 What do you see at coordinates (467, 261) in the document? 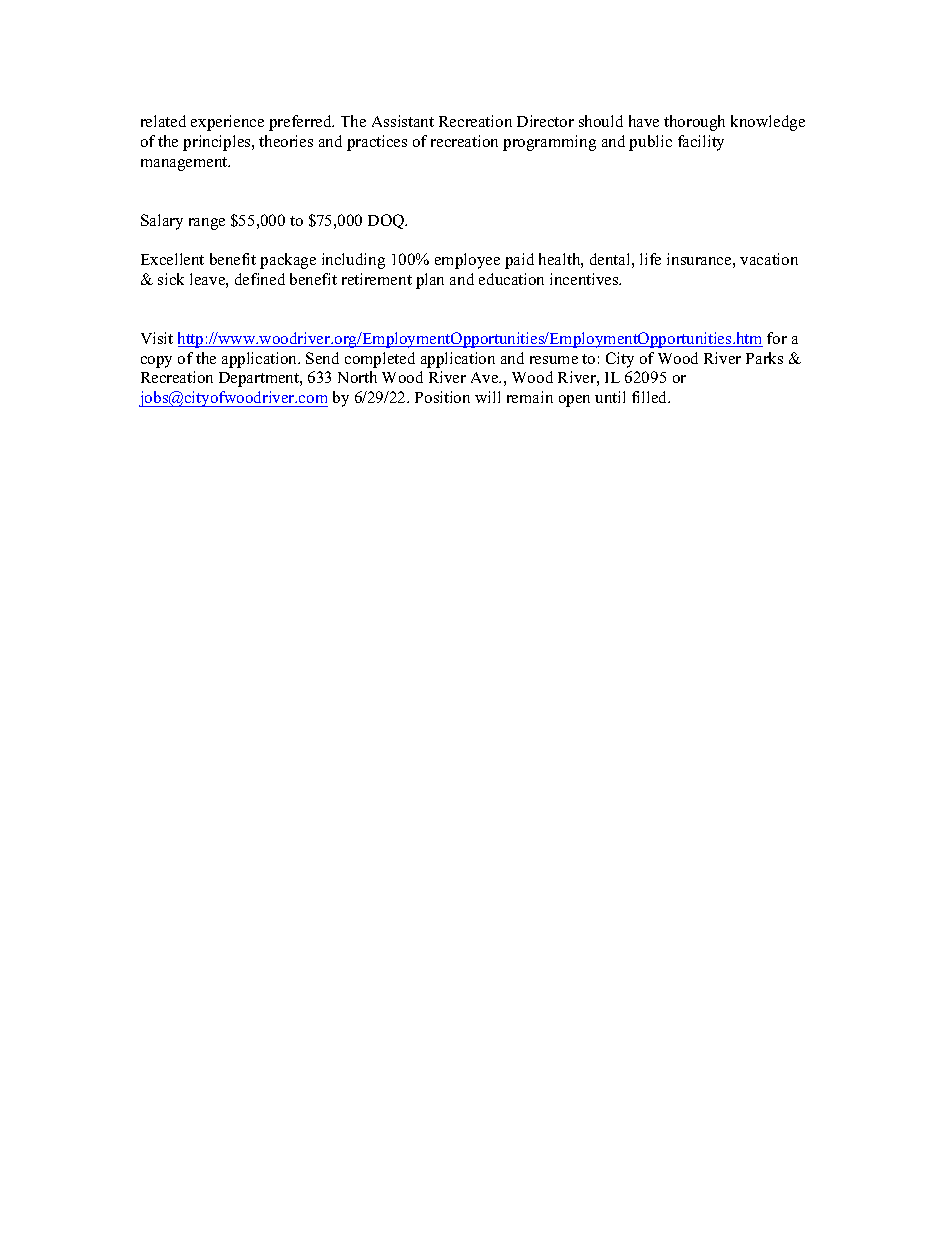
I see `employee` at bounding box center [467, 261].
